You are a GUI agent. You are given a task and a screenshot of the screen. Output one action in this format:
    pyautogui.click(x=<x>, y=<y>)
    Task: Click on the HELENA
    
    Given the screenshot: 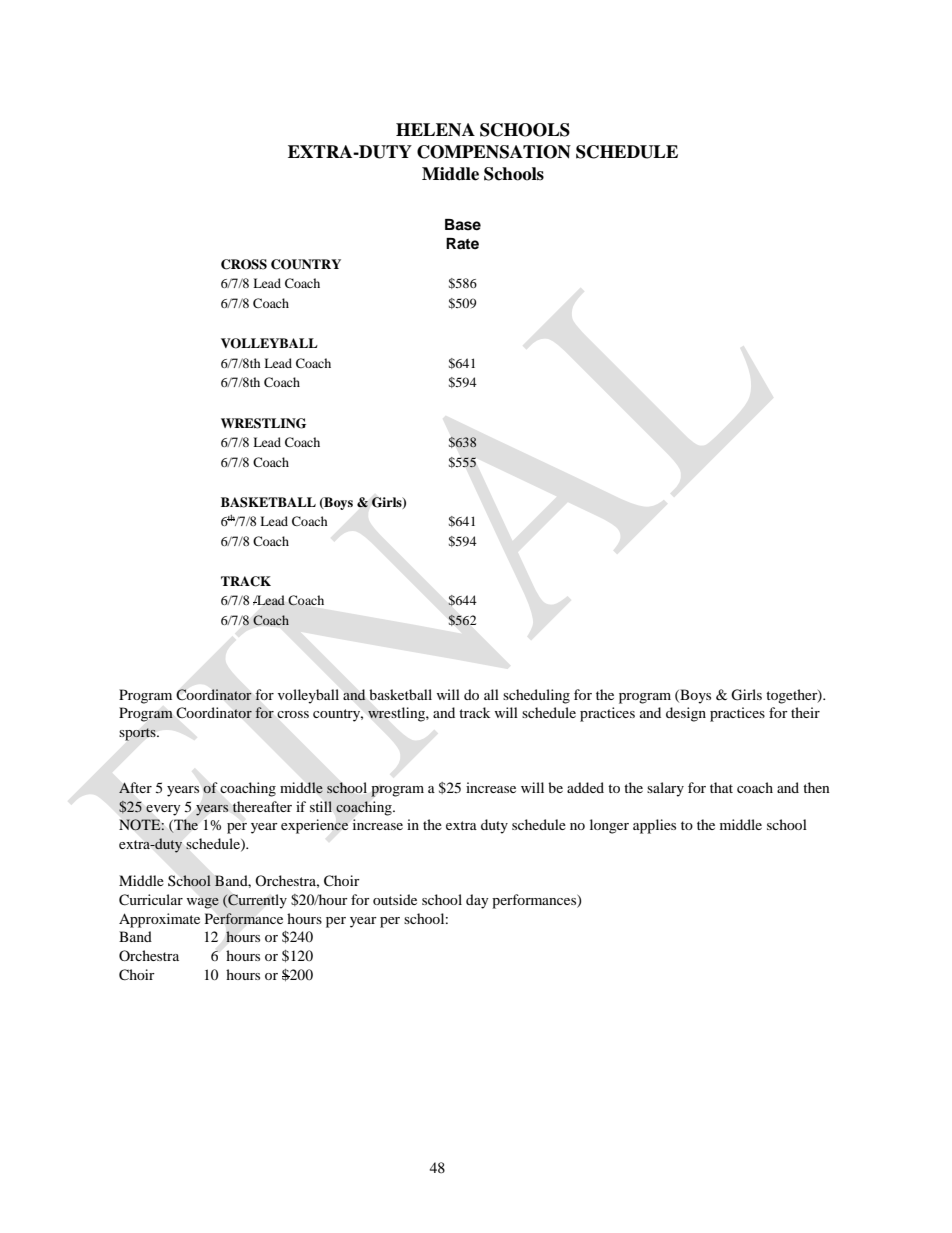 What is the action you would take?
    pyautogui.click(x=435, y=130)
